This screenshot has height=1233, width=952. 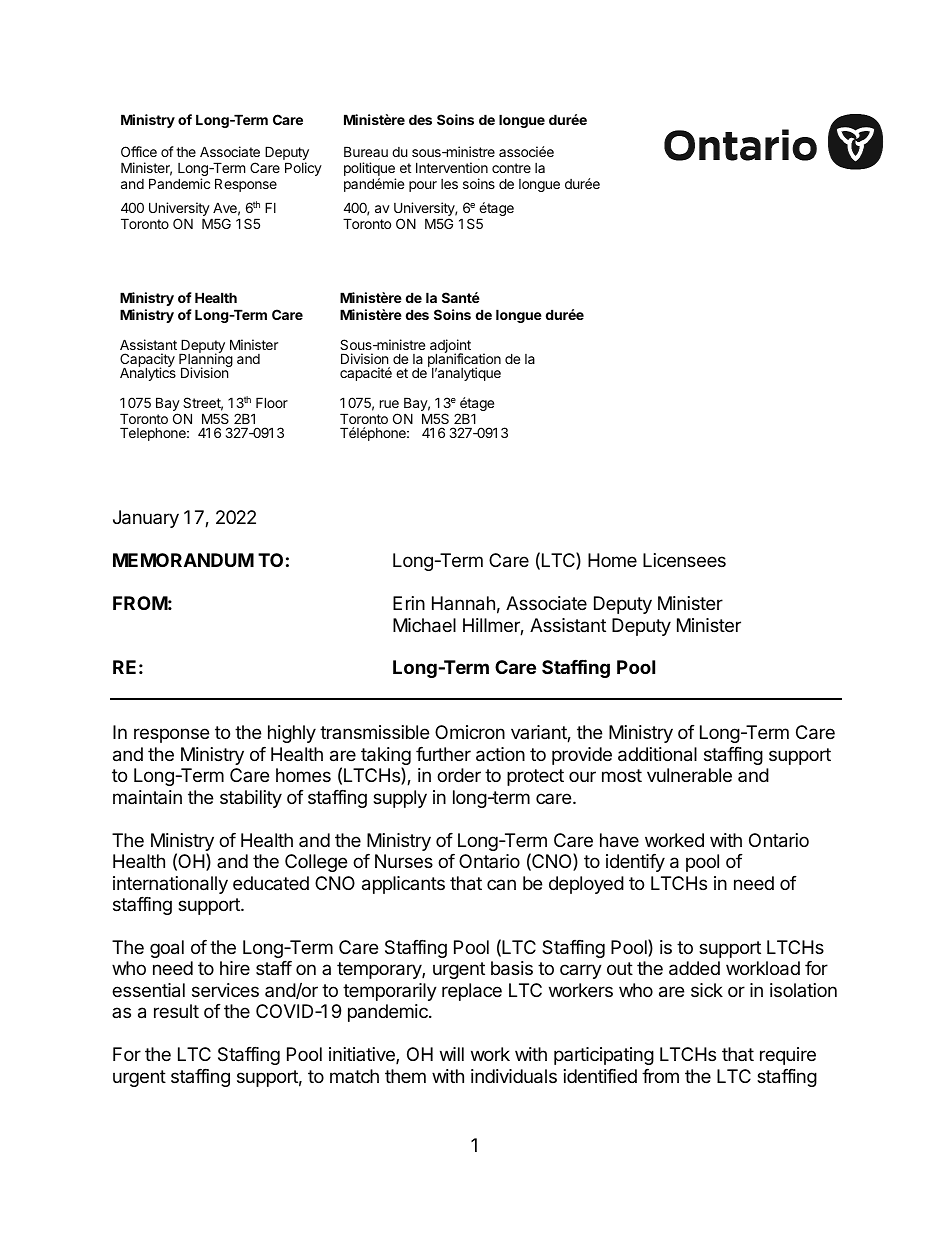 I want to click on Hannah, so click(x=463, y=603).
